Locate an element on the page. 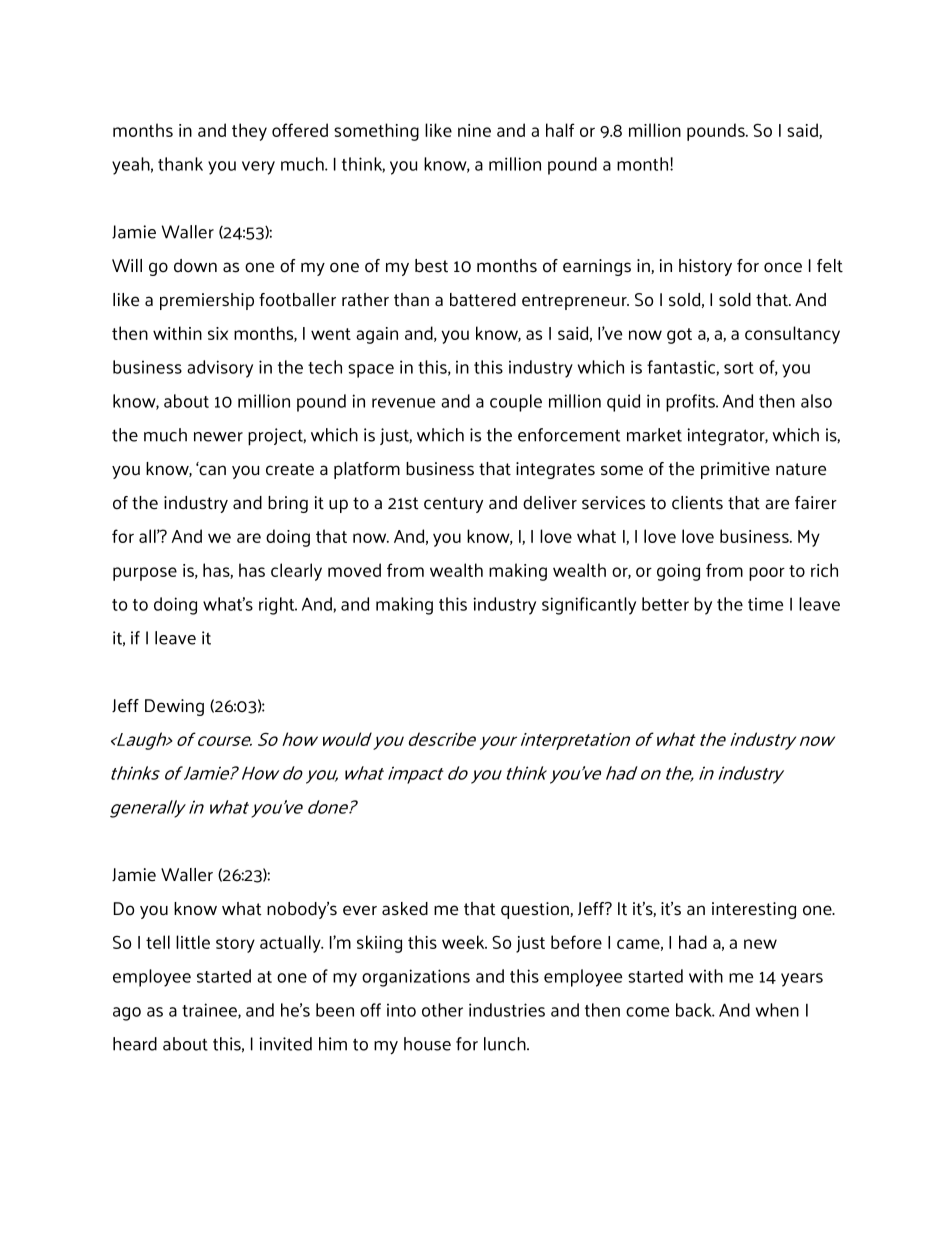 This page has width=952, height=1233. purpose is located at coordinates (145, 574).
